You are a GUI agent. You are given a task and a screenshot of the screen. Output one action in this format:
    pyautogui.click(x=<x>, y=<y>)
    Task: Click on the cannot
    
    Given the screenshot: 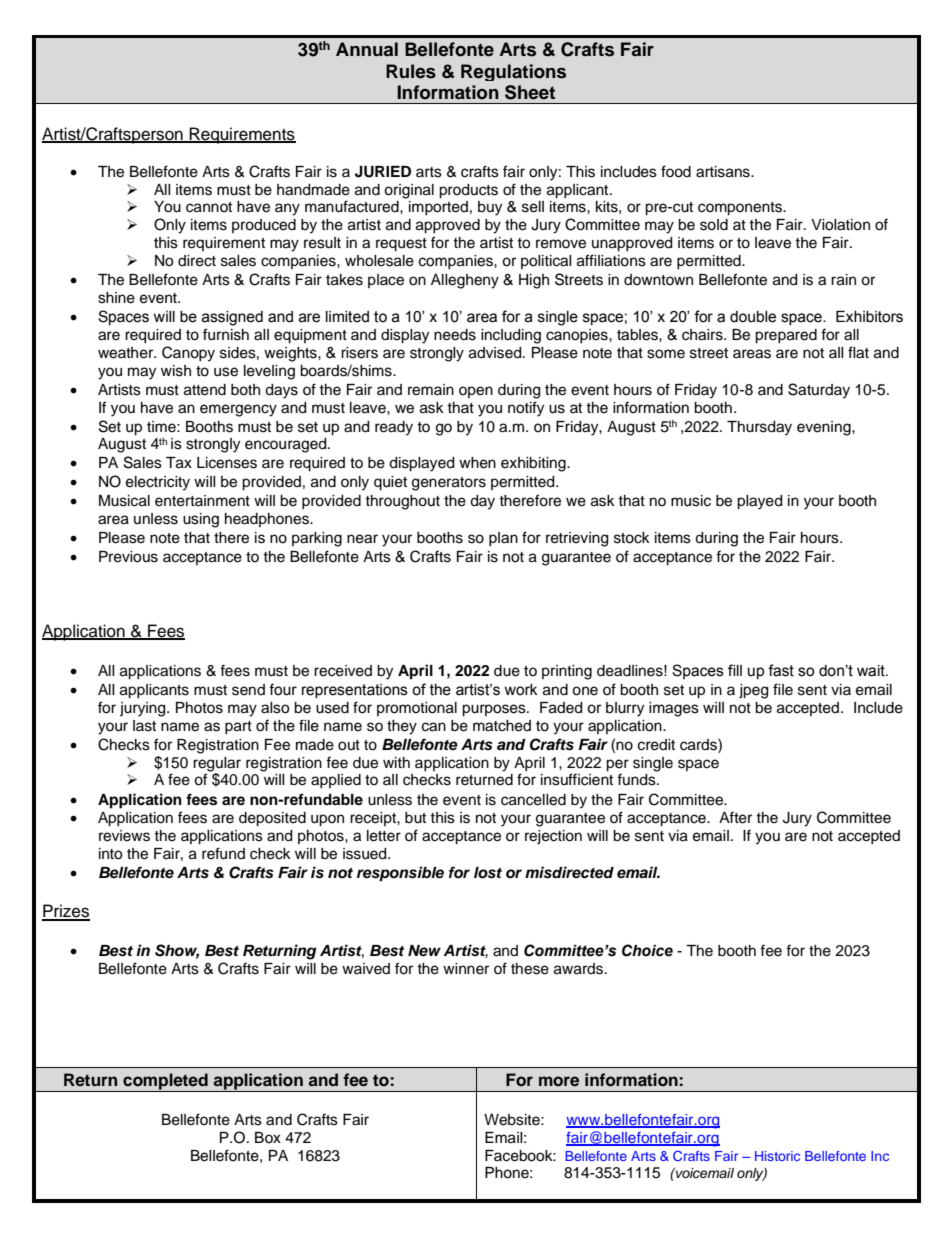 What is the action you would take?
    pyautogui.click(x=209, y=207)
